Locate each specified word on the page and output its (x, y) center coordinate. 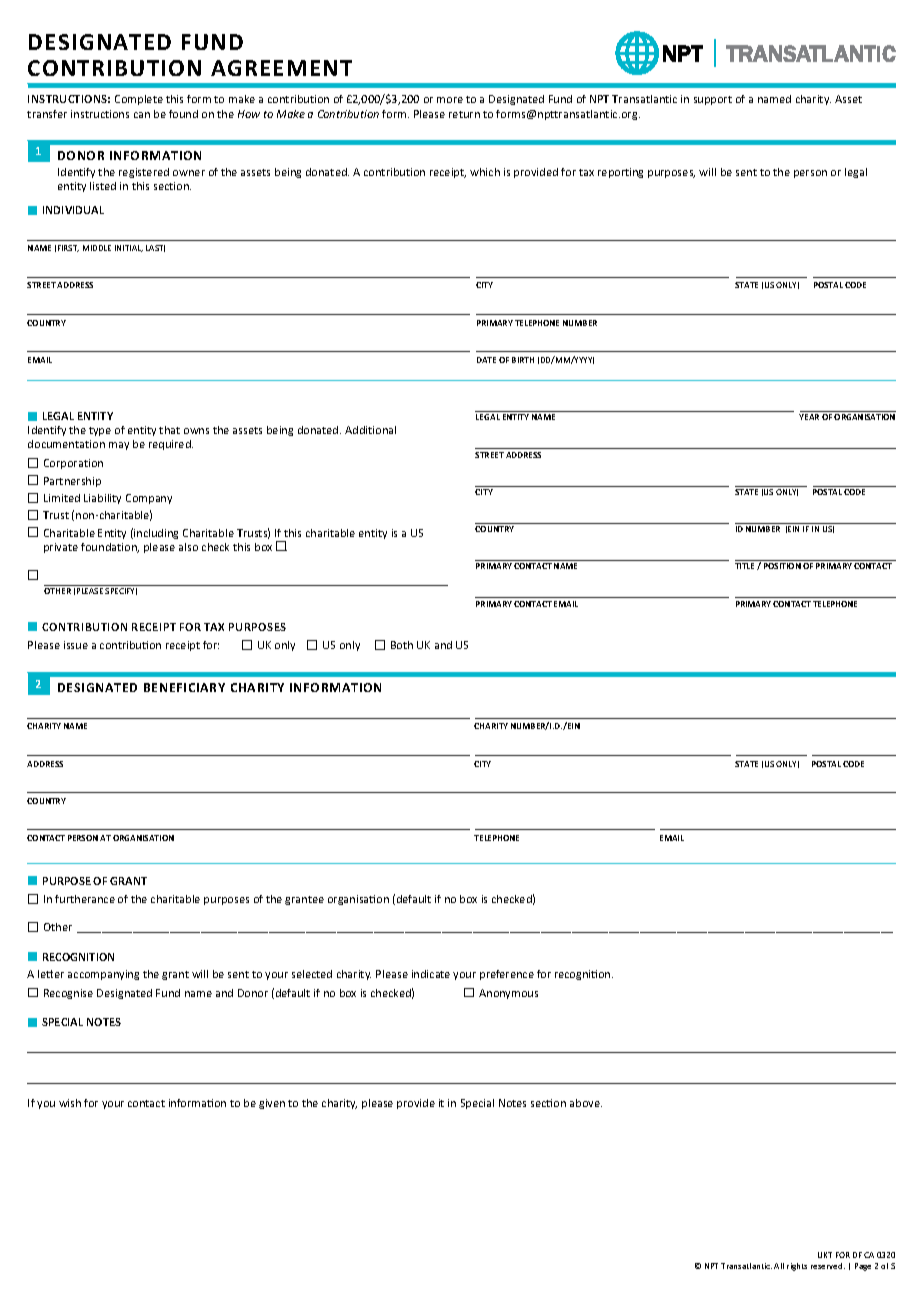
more (450, 100)
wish (70, 1103)
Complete (139, 100)
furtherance (85, 899)
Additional (370, 430)
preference (507, 975)
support (713, 100)
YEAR (809, 417)
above (586, 1103)
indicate (431, 974)
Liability (102, 499)
